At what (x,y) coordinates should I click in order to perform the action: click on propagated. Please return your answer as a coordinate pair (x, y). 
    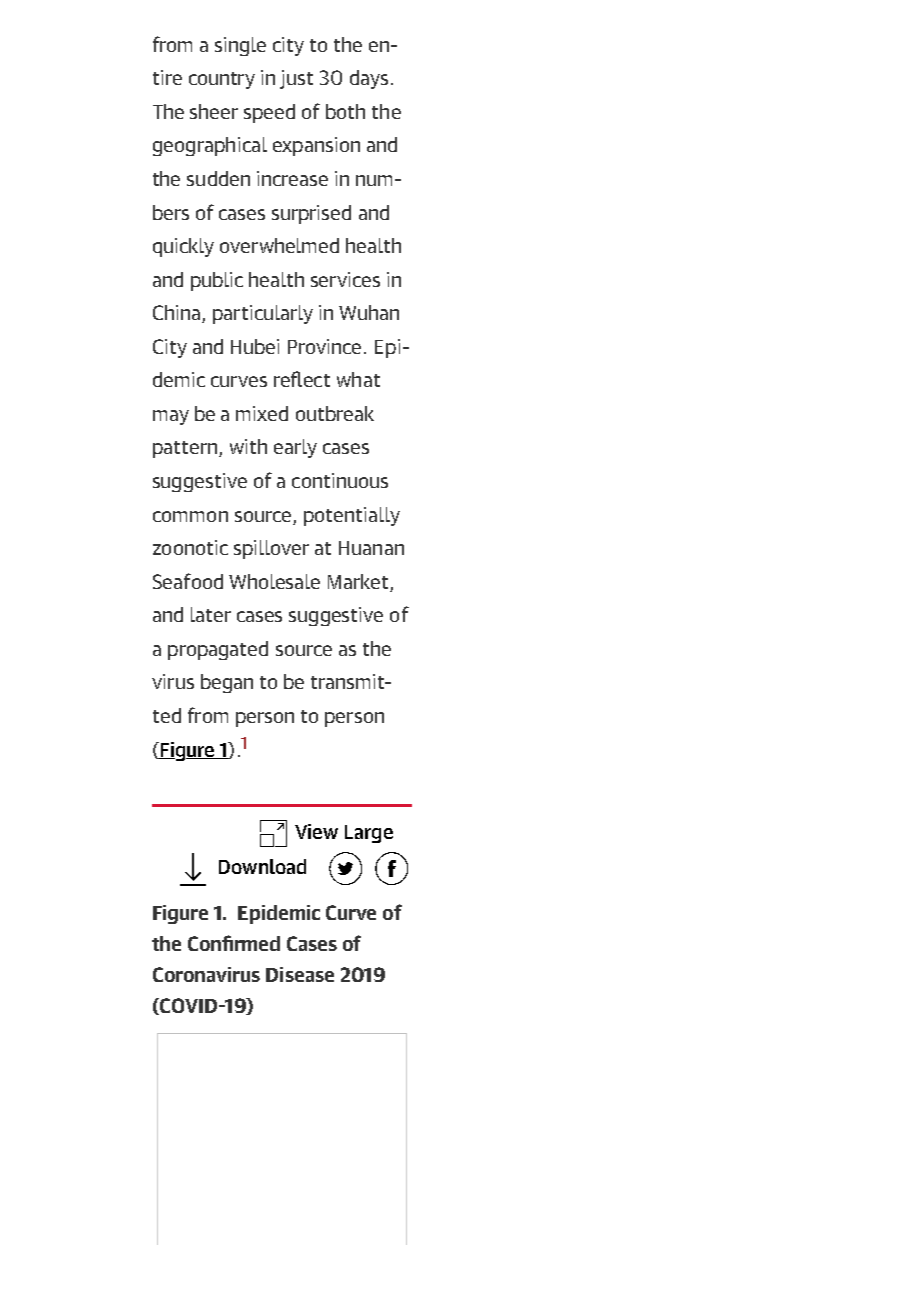
    Looking at the image, I should click on (218, 650).
